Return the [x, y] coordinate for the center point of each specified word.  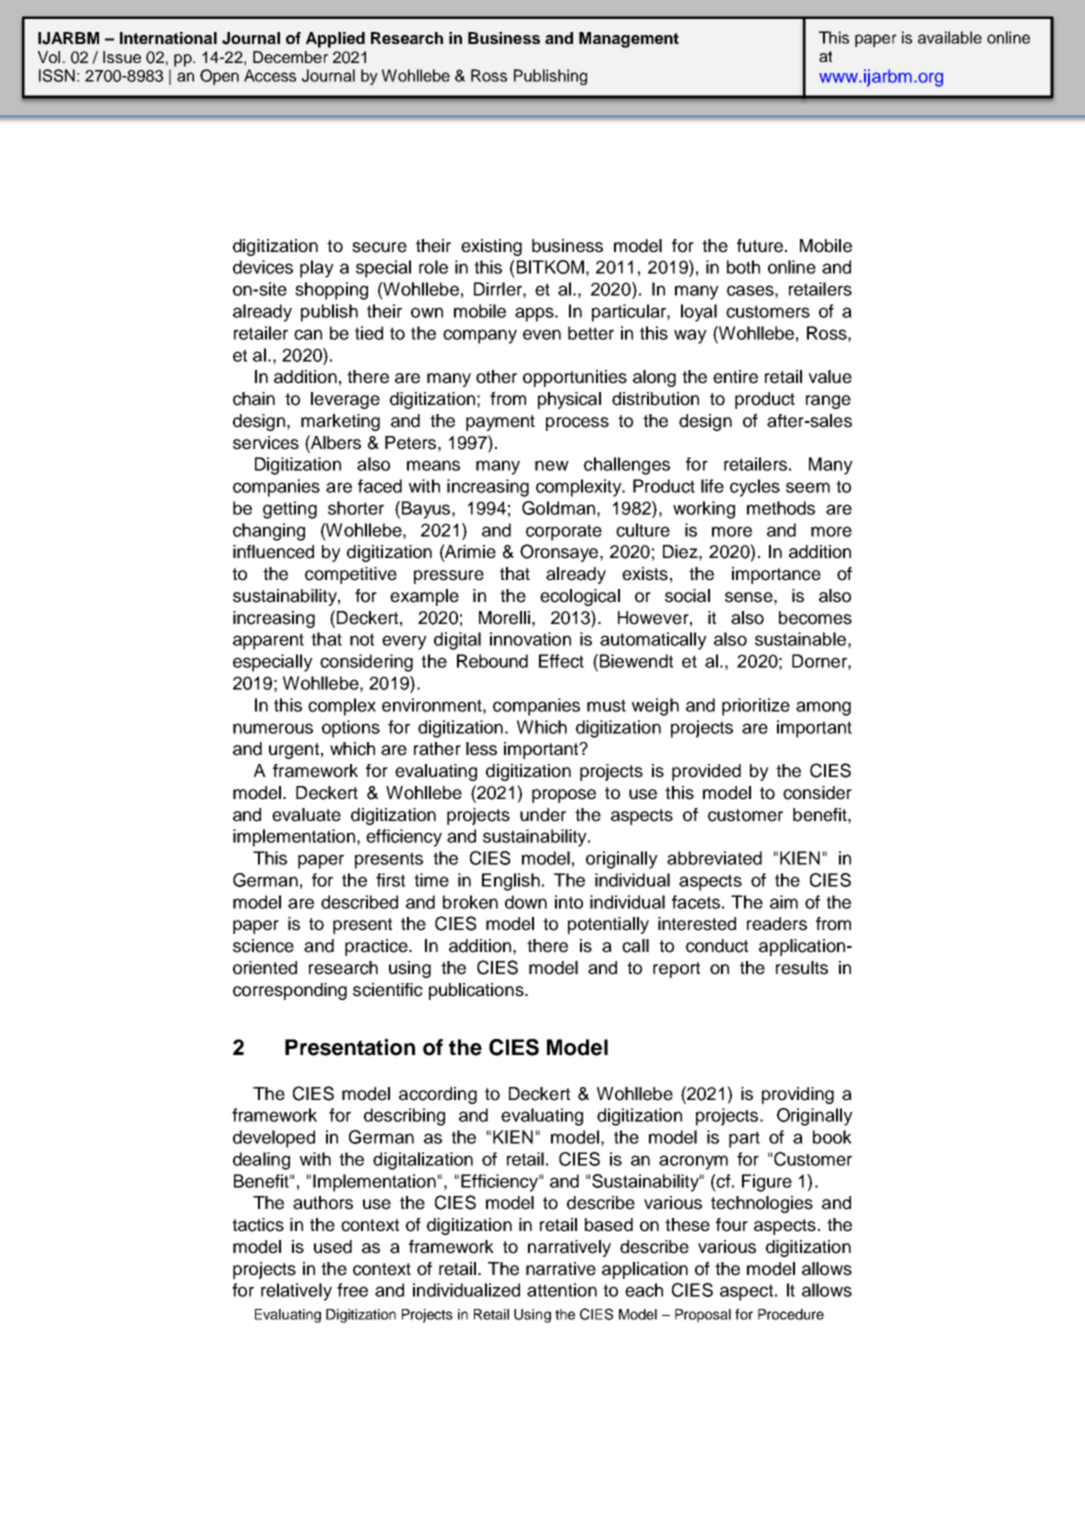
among [823, 708]
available [950, 37]
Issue [122, 57]
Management [629, 40]
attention [562, 1290]
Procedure [791, 1314]
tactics [258, 1225]
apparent [268, 641]
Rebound [492, 661]
